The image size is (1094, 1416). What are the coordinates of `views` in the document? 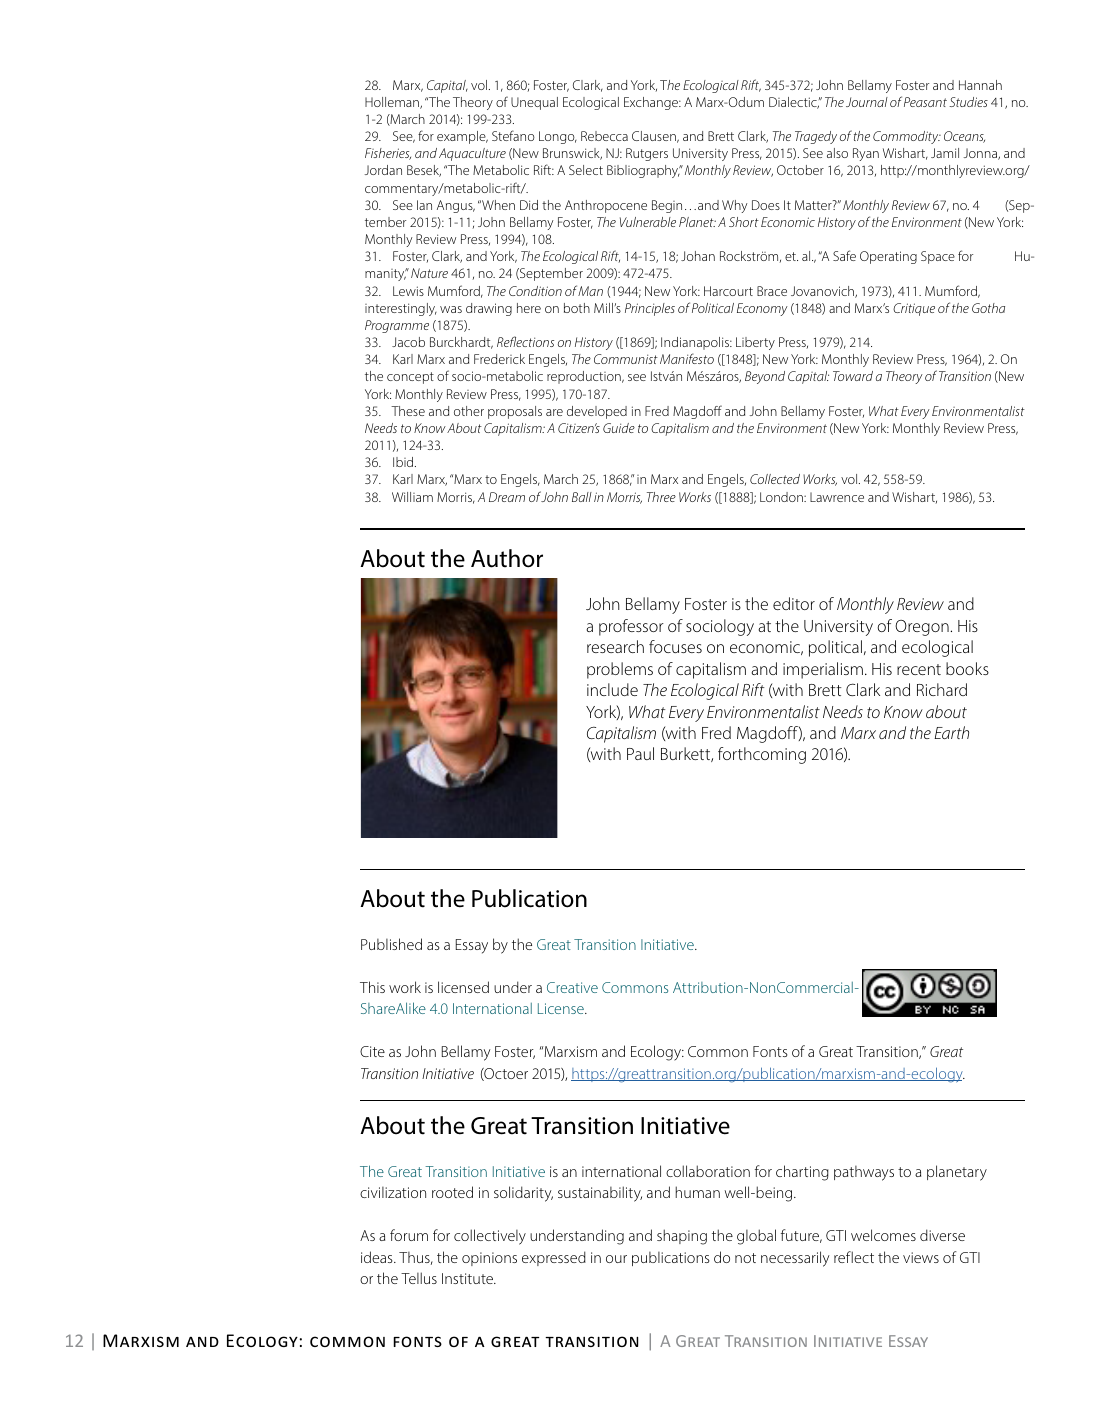 It's located at (921, 1257).
